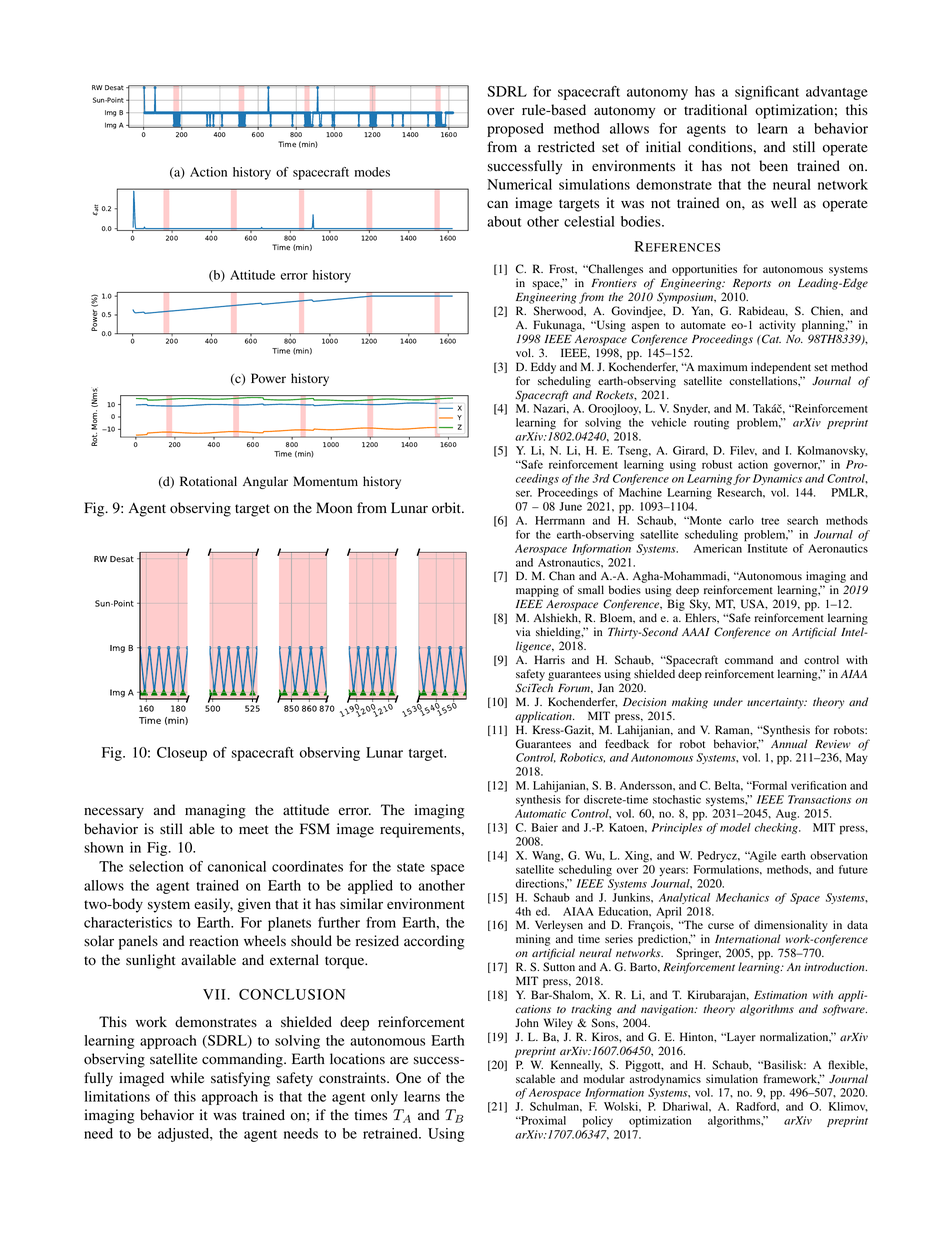 The width and height of the screenshot is (952, 1233). What do you see at coordinates (182, 754) in the screenshot?
I see `Closeup` at bounding box center [182, 754].
